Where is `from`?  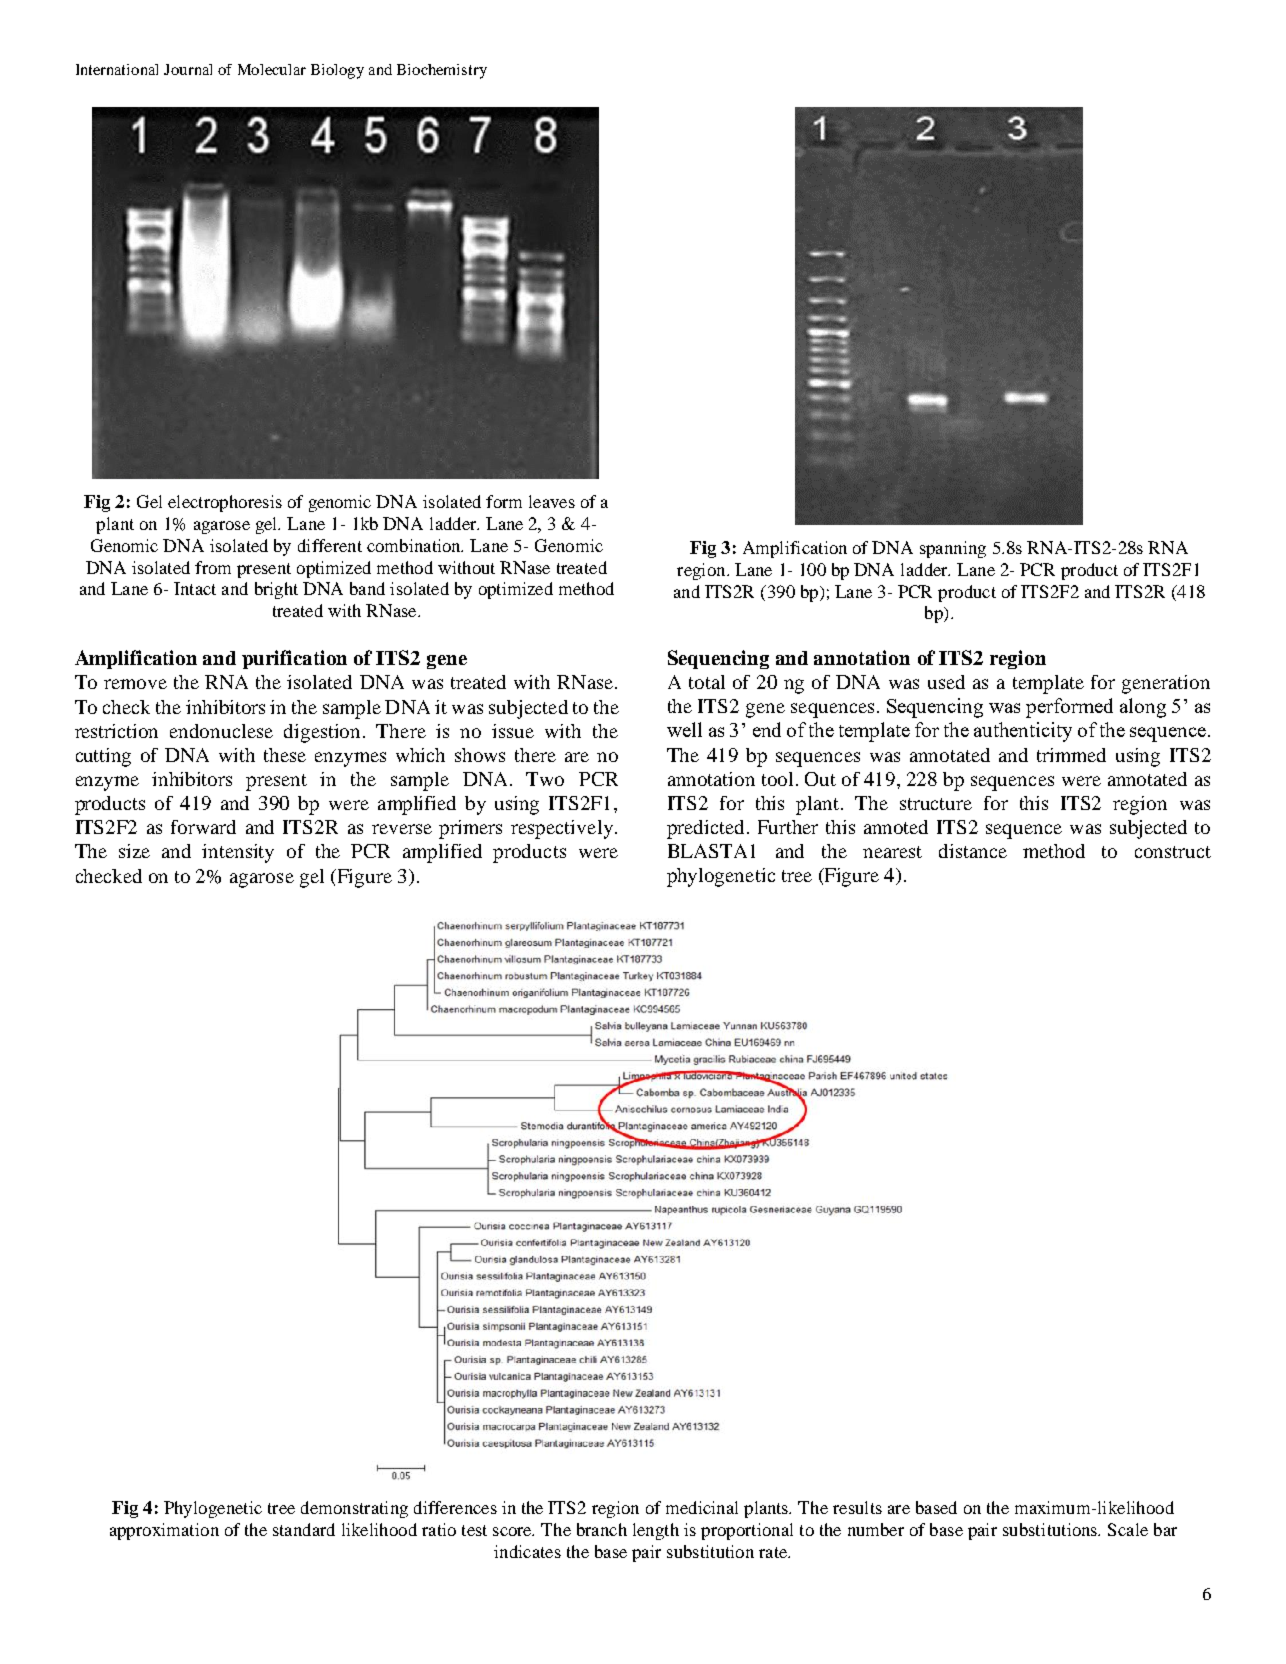
from is located at coordinates (213, 567).
